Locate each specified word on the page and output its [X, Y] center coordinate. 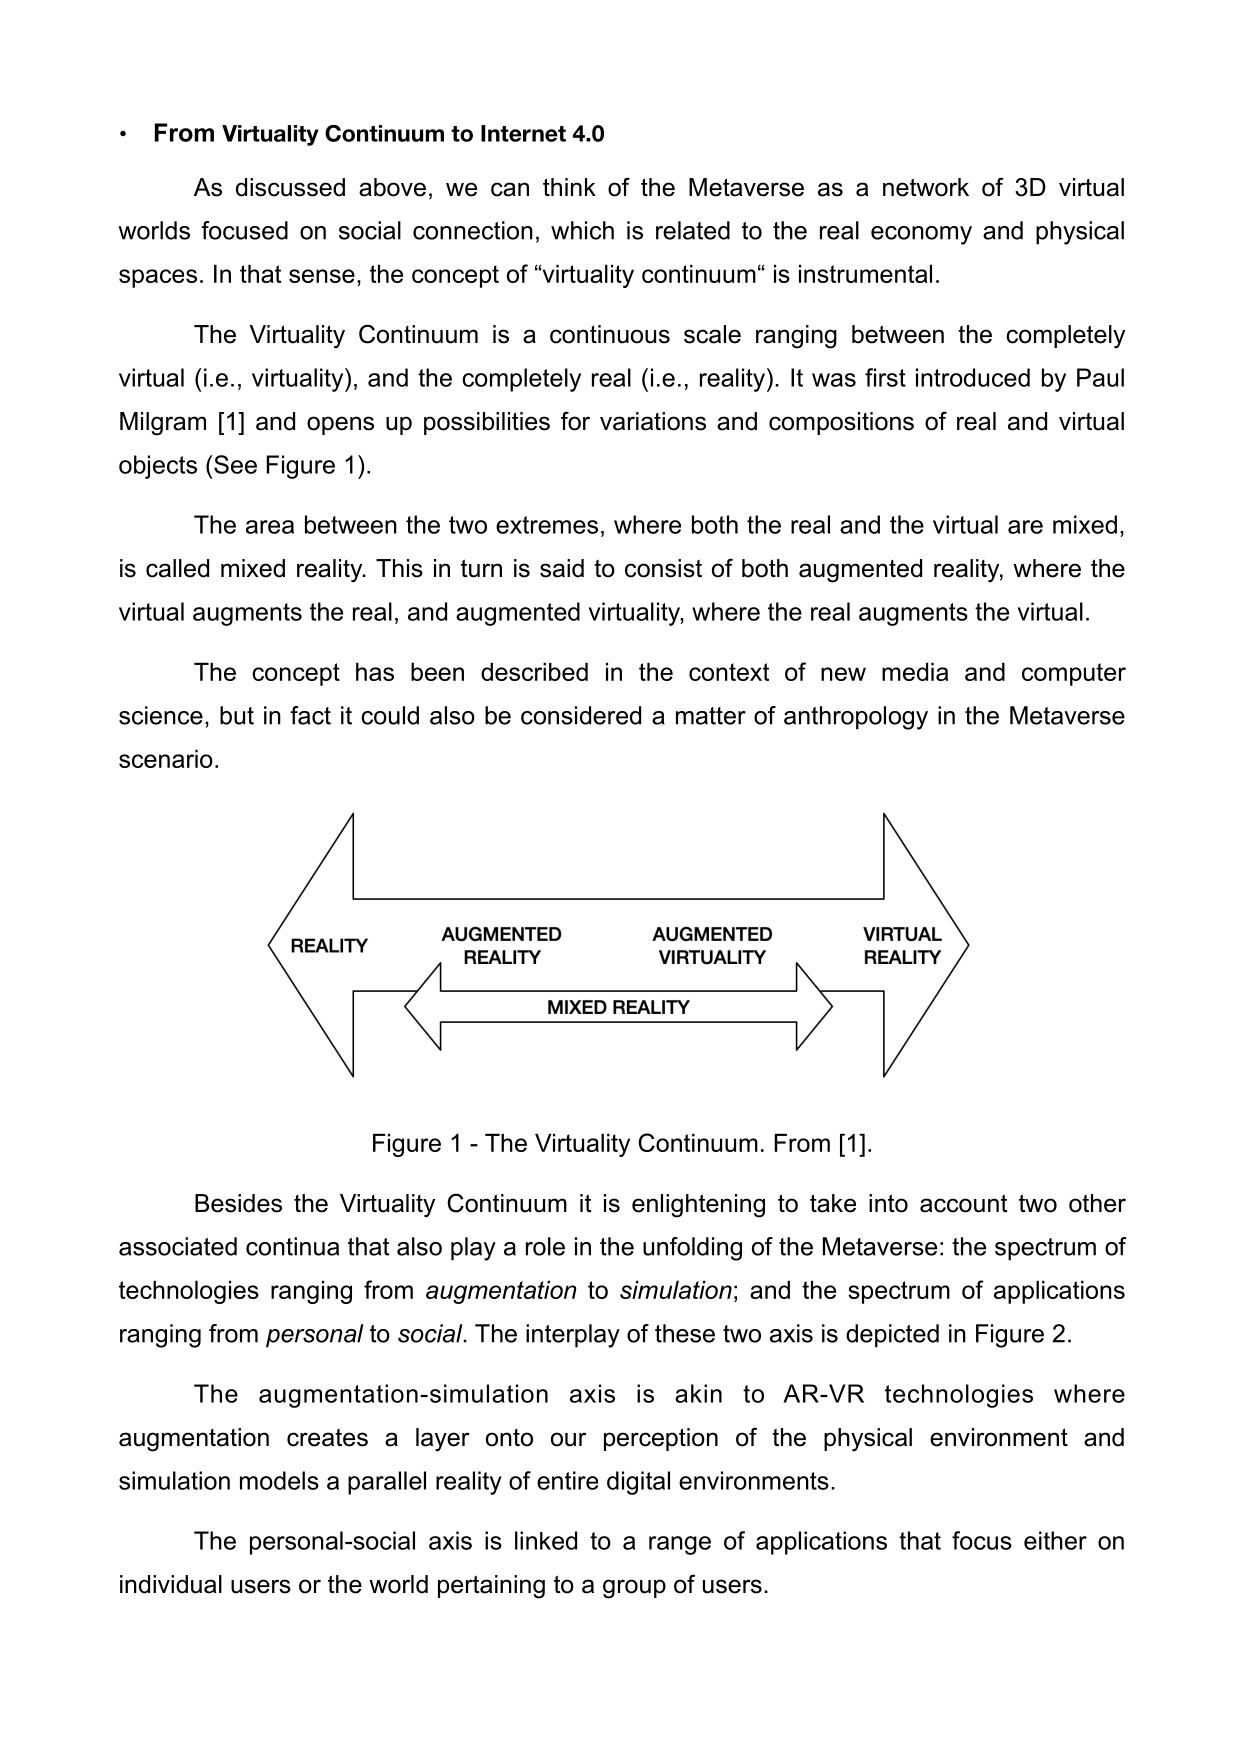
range [680, 1545]
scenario [166, 758]
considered [581, 715]
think [569, 187]
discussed [290, 187]
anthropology [856, 718]
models [279, 1480]
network [926, 187]
